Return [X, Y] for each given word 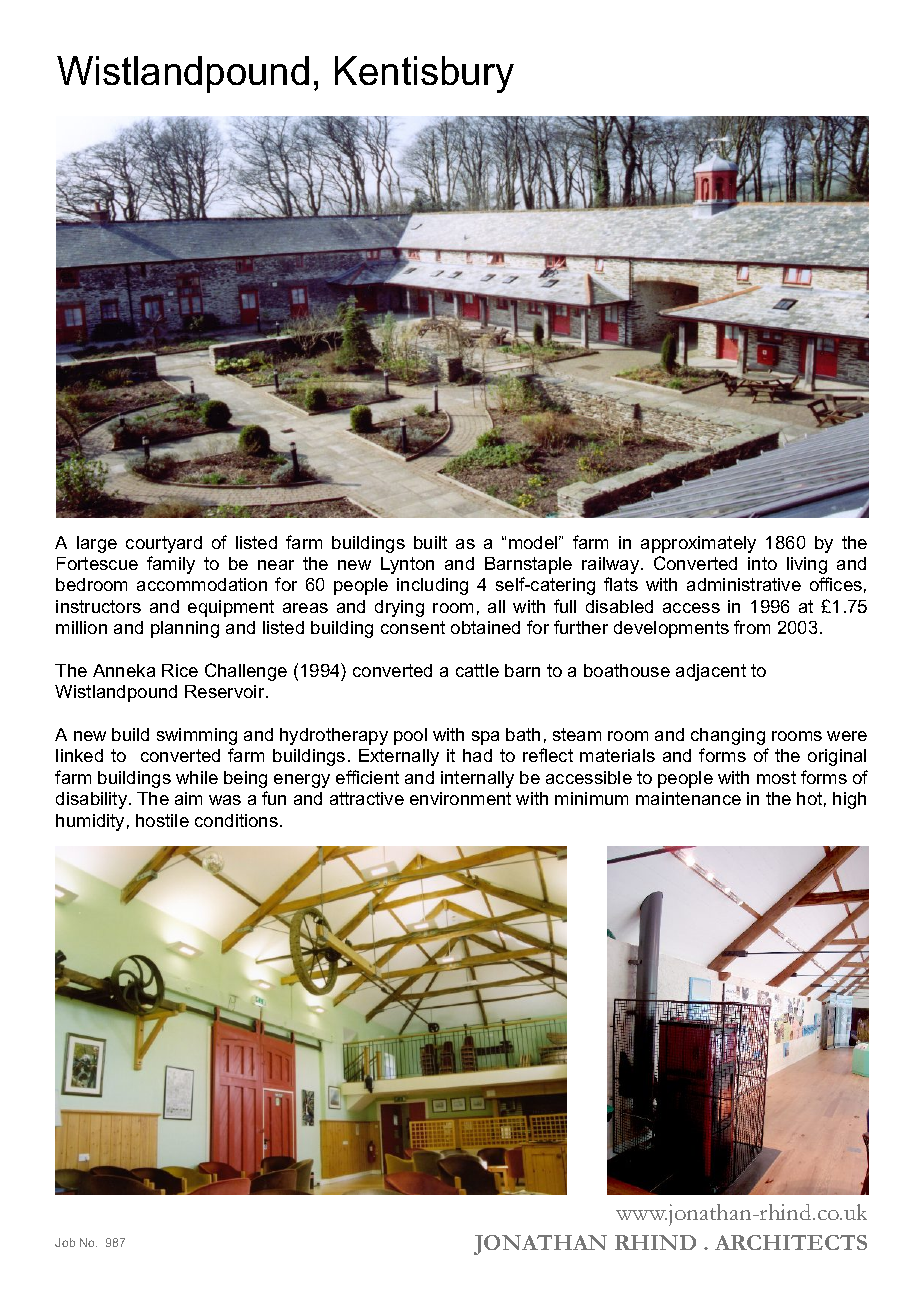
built [430, 542]
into [762, 563]
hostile [162, 820]
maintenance [688, 798]
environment [460, 798]
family [171, 565]
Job [65, 1242]
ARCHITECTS [791, 1242]
